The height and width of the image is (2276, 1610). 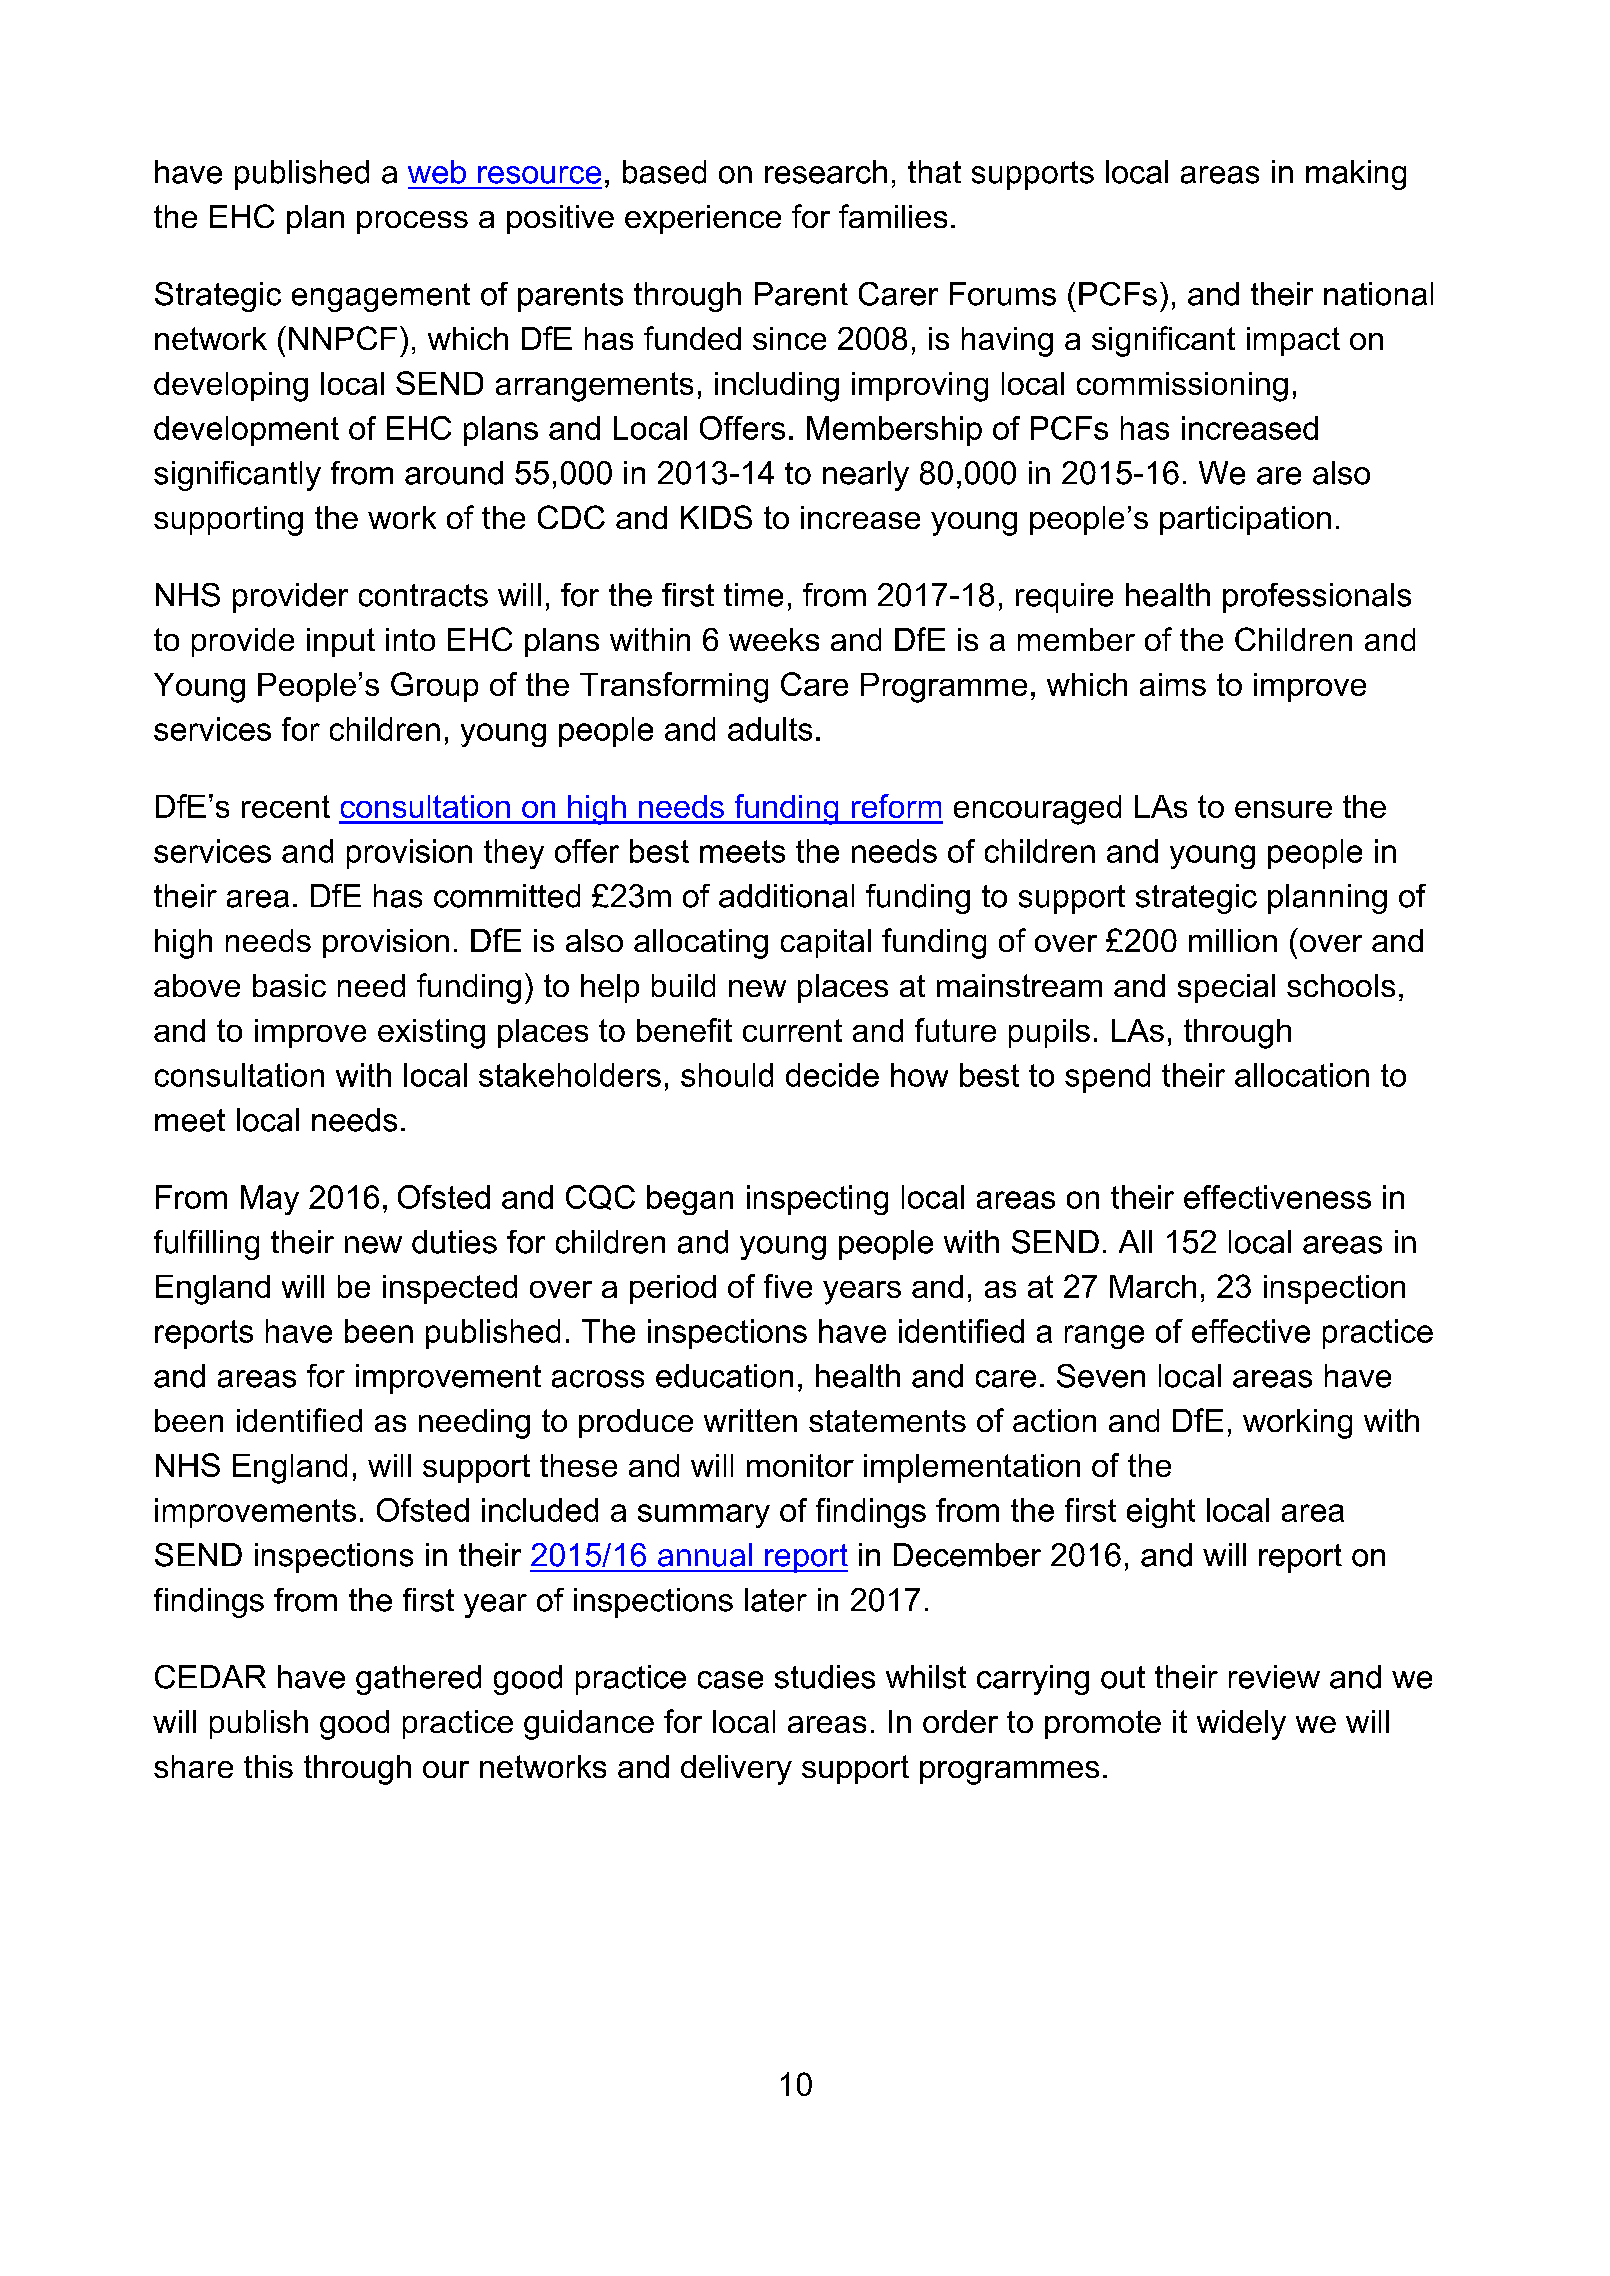 What do you see at coordinates (1226, 988) in the image?
I see `special` at bounding box center [1226, 988].
